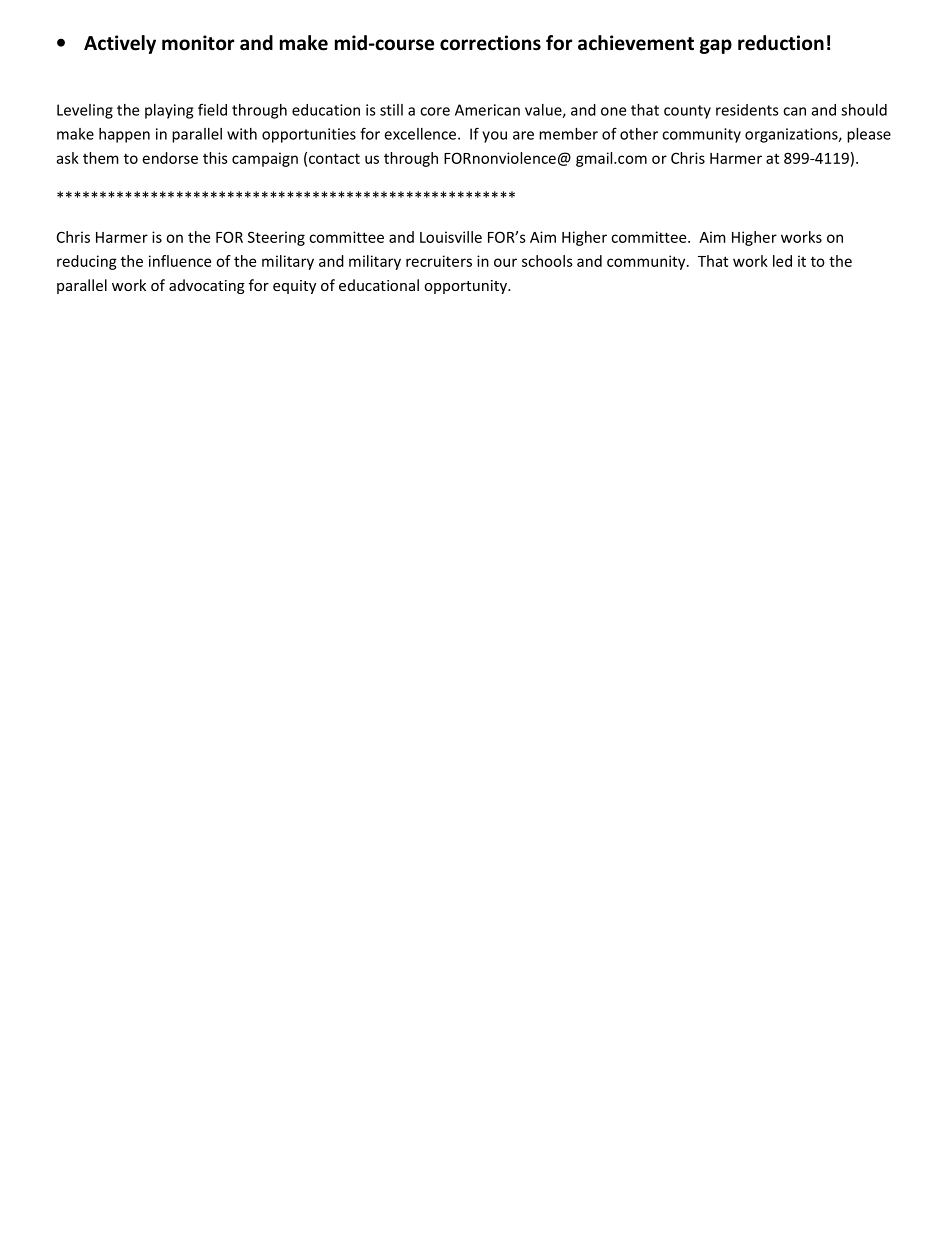 This image has height=1233, width=952. What do you see at coordinates (207, 286) in the image?
I see `advocating` at bounding box center [207, 286].
